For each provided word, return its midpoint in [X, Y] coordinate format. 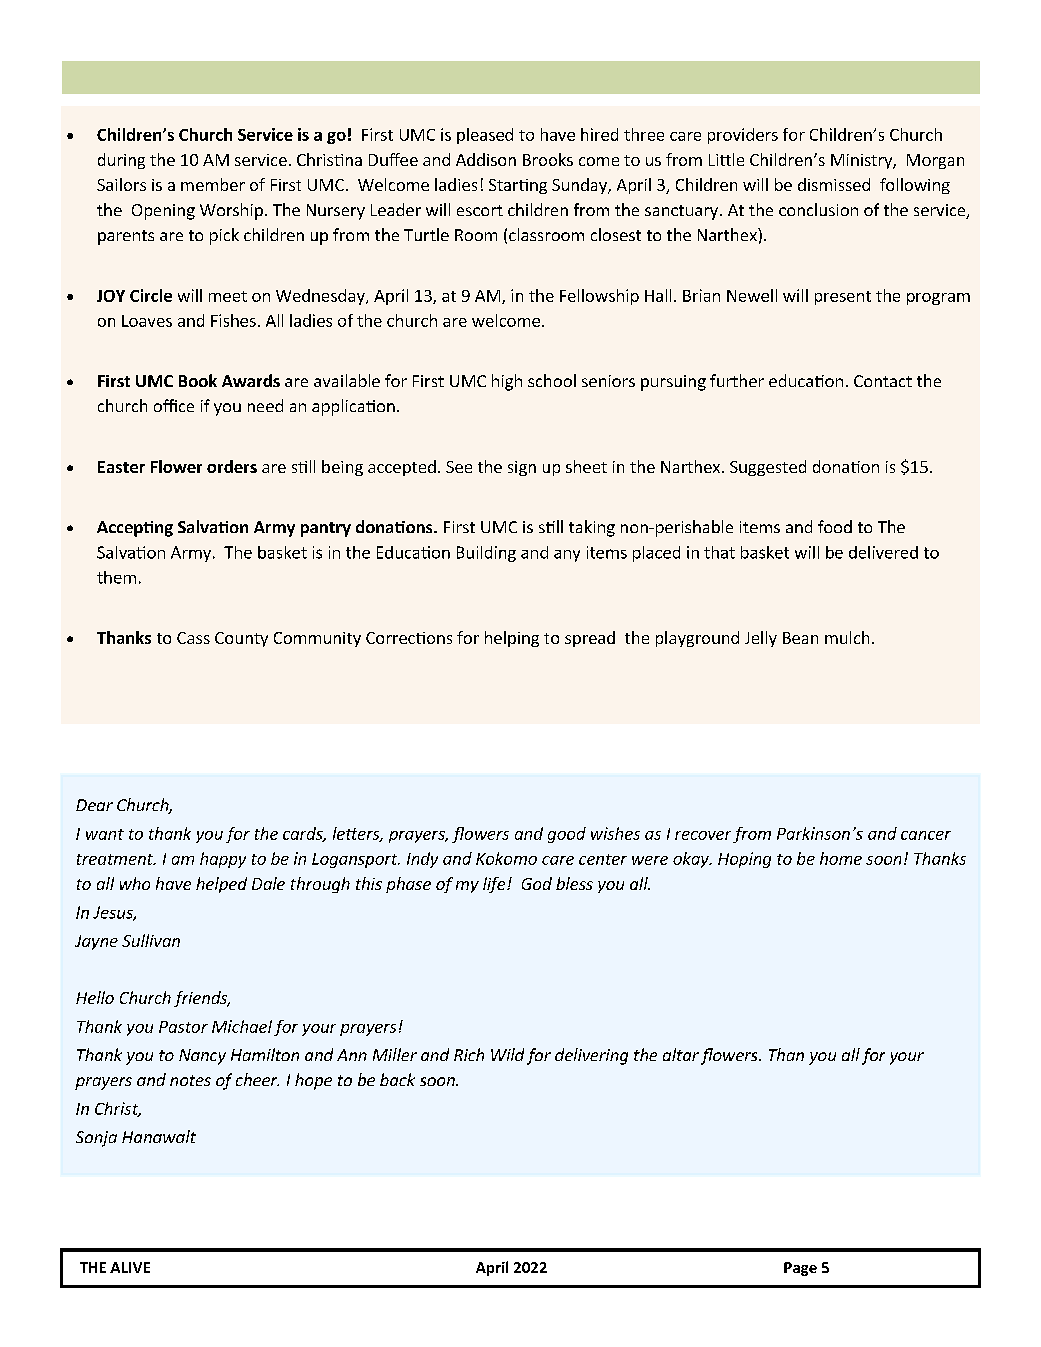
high [507, 382]
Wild [507, 1054]
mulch [847, 637]
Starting [518, 186]
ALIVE [130, 1267]
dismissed [834, 184]
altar [681, 1054]
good [567, 835]
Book [198, 380]
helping [512, 639]
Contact [883, 381]
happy [223, 860]
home [841, 858]
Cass [193, 638]
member [213, 184]
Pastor [183, 1027]
